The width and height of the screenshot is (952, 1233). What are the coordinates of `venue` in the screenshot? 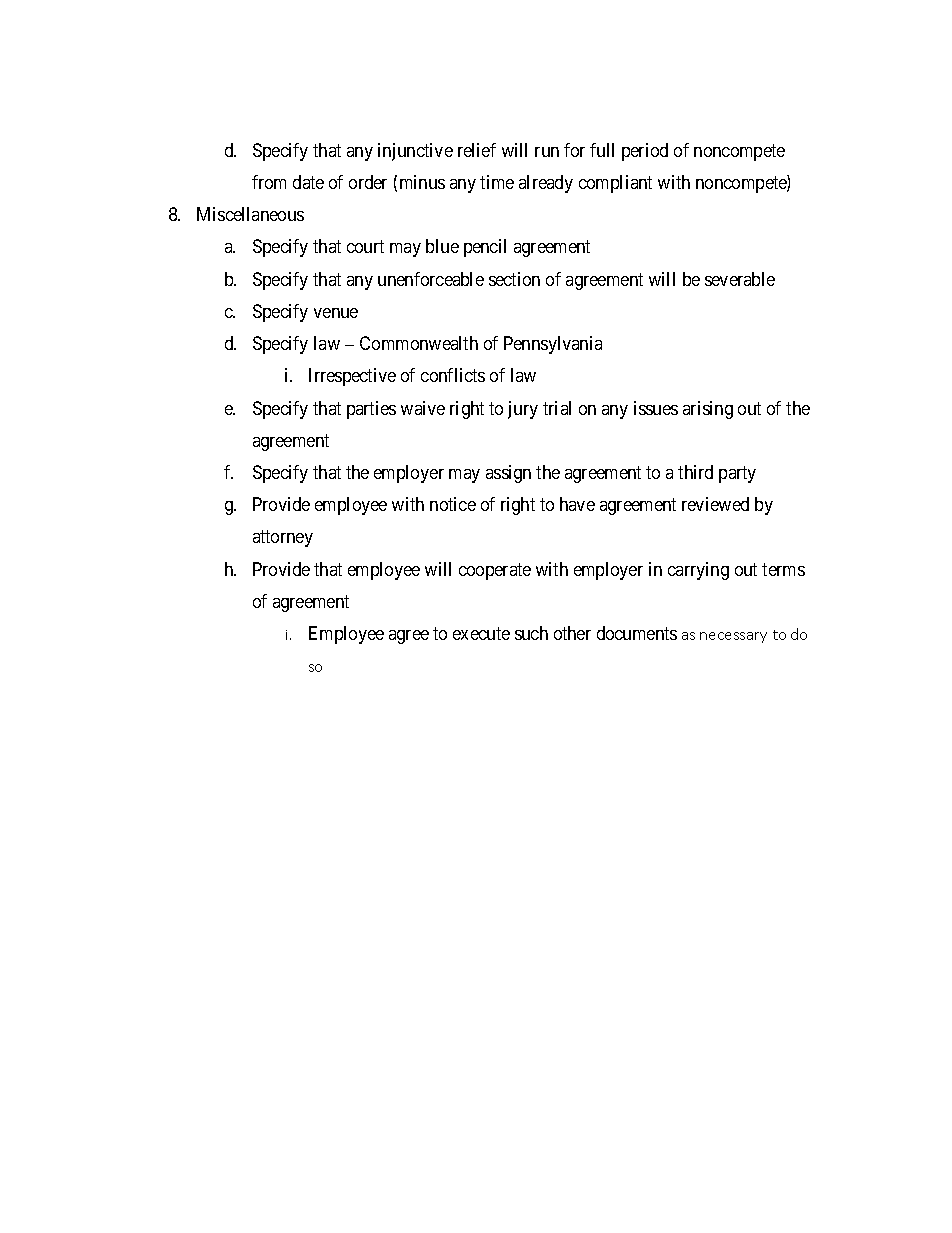 It's located at (336, 313).
